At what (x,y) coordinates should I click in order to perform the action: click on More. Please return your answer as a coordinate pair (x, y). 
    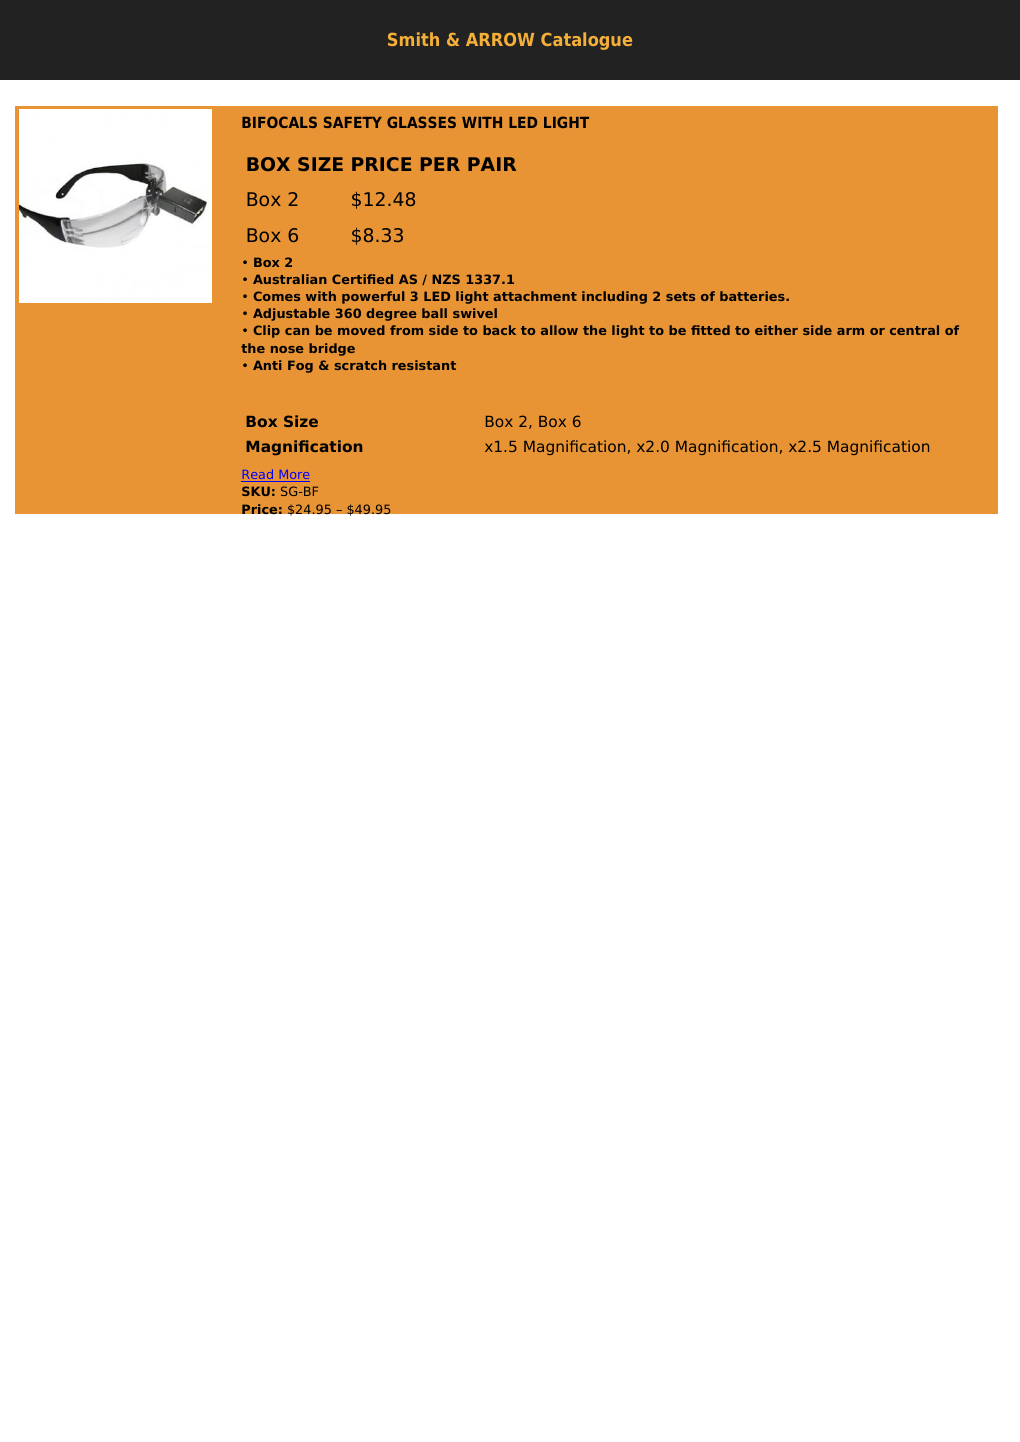
    Looking at the image, I should click on (293, 476).
